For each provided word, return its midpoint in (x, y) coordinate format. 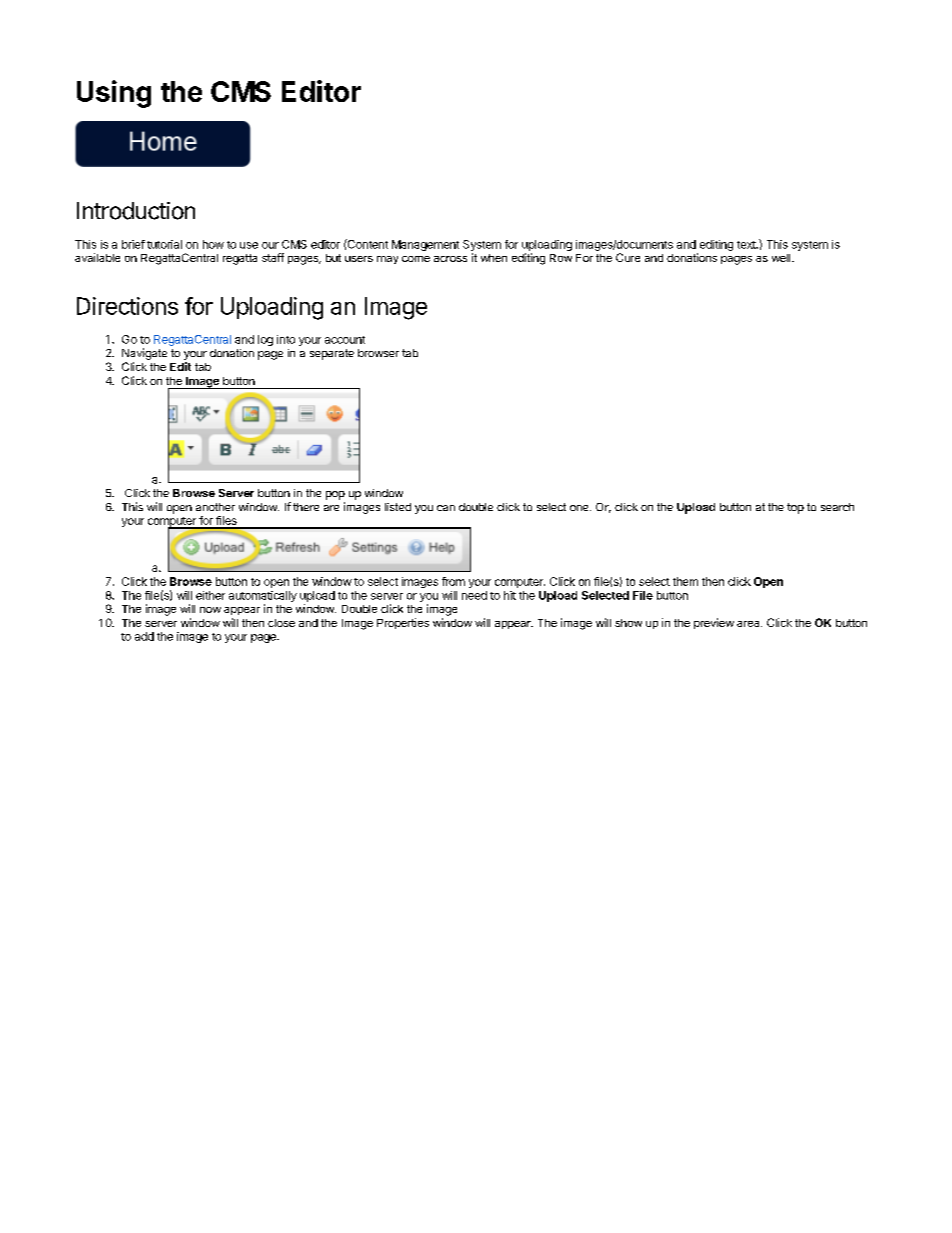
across (450, 259)
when (494, 258)
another (215, 507)
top (795, 508)
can (446, 508)
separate (332, 354)
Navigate (144, 354)
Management (425, 245)
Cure (628, 257)
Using (114, 94)
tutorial (164, 244)
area (749, 624)
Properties (403, 623)
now (210, 610)
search (837, 507)
